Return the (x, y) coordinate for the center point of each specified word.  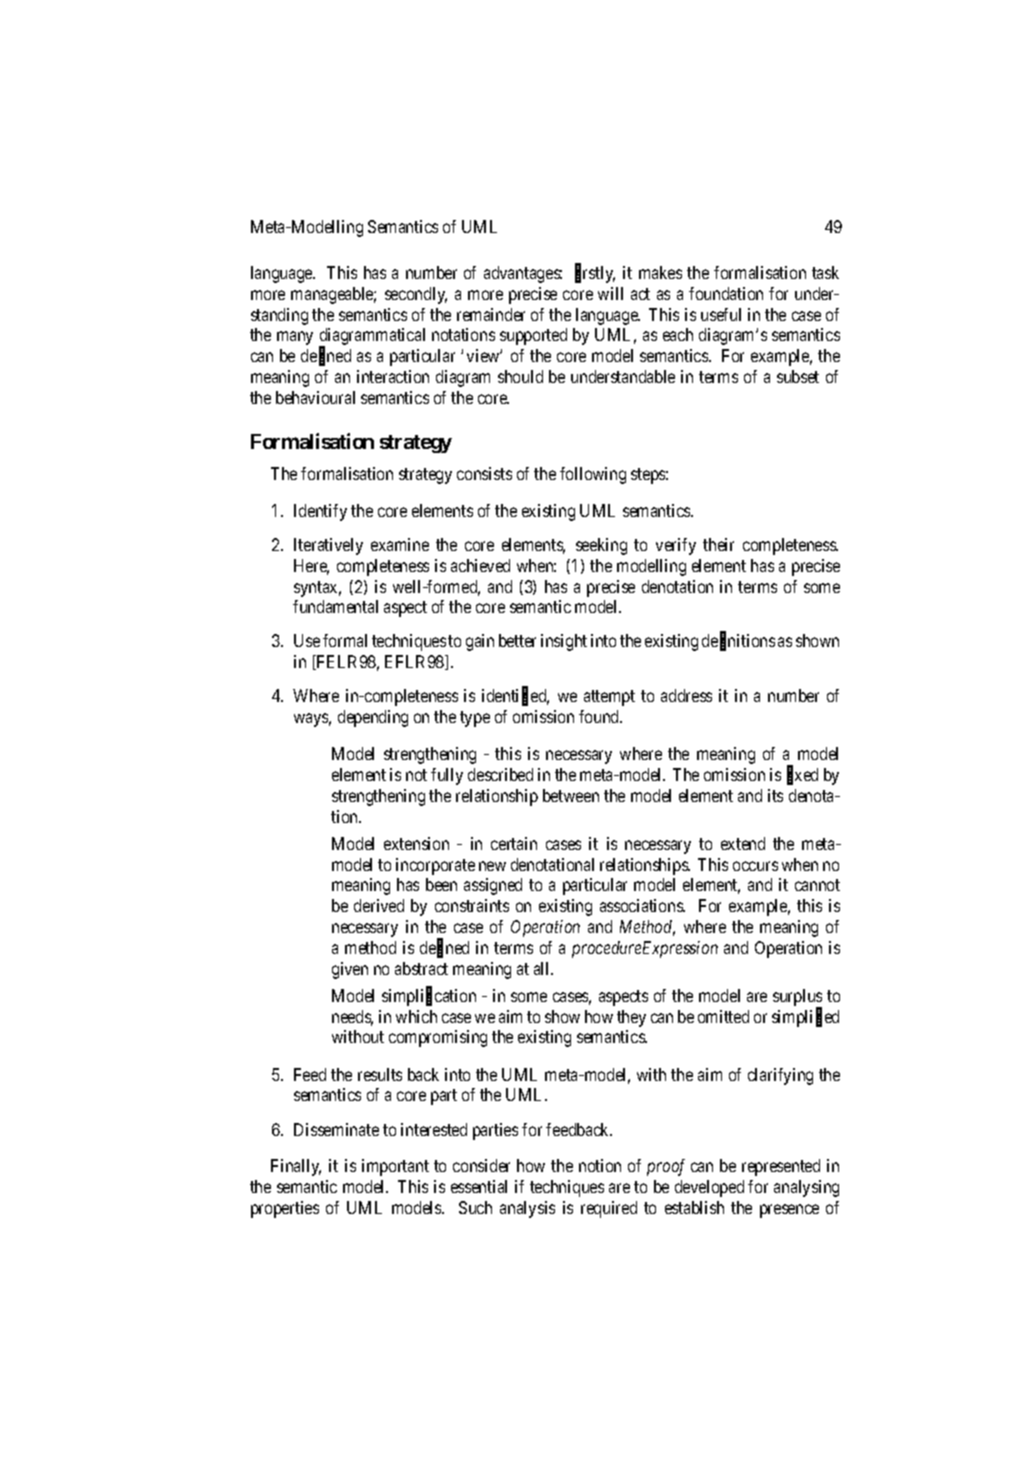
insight (564, 642)
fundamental (335, 606)
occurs (755, 866)
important (395, 1167)
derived (379, 905)
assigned (493, 886)
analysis (527, 1209)
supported (533, 336)
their (718, 544)
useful (721, 314)
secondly (416, 295)
